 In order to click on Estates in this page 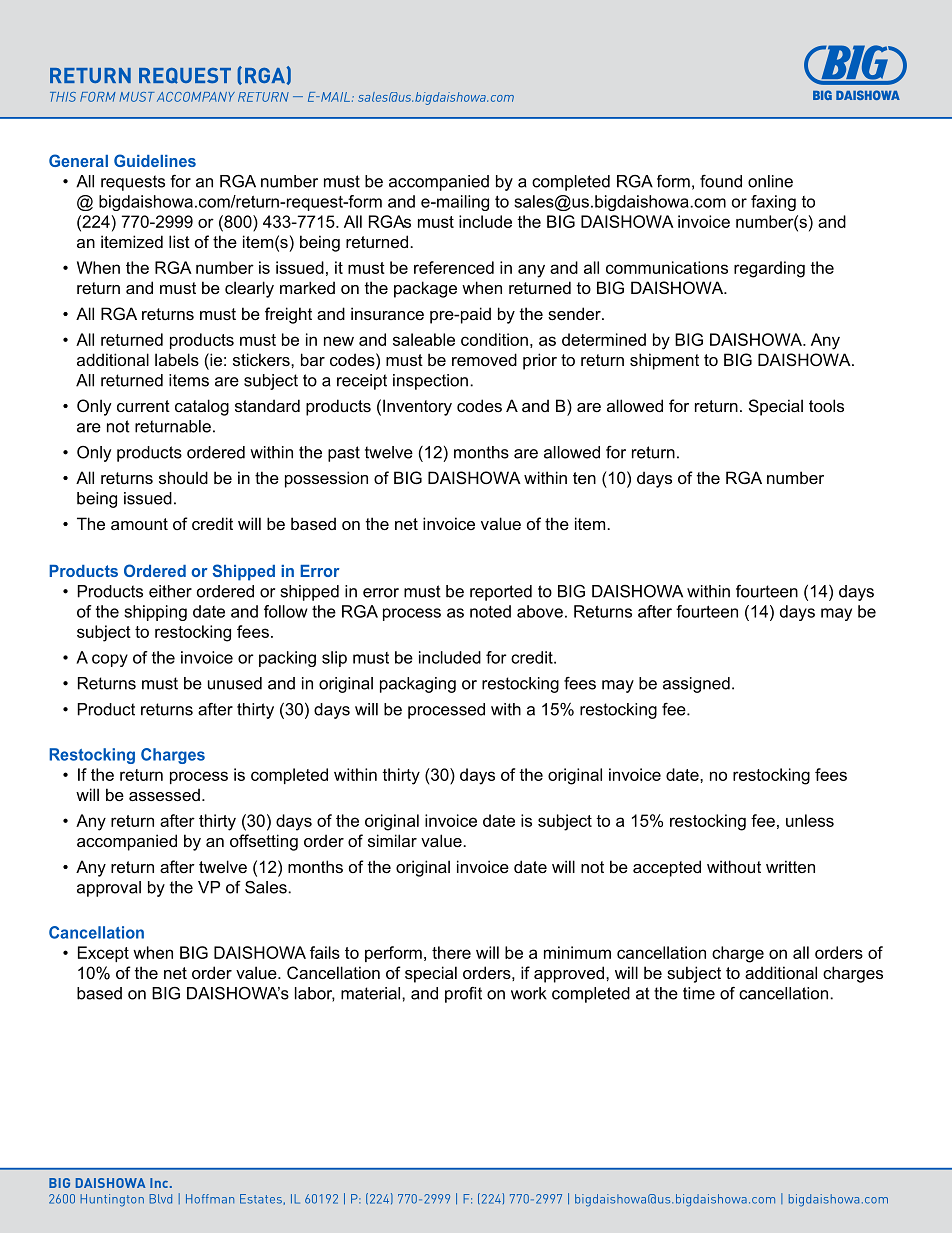, I will do `click(261, 1199)`.
